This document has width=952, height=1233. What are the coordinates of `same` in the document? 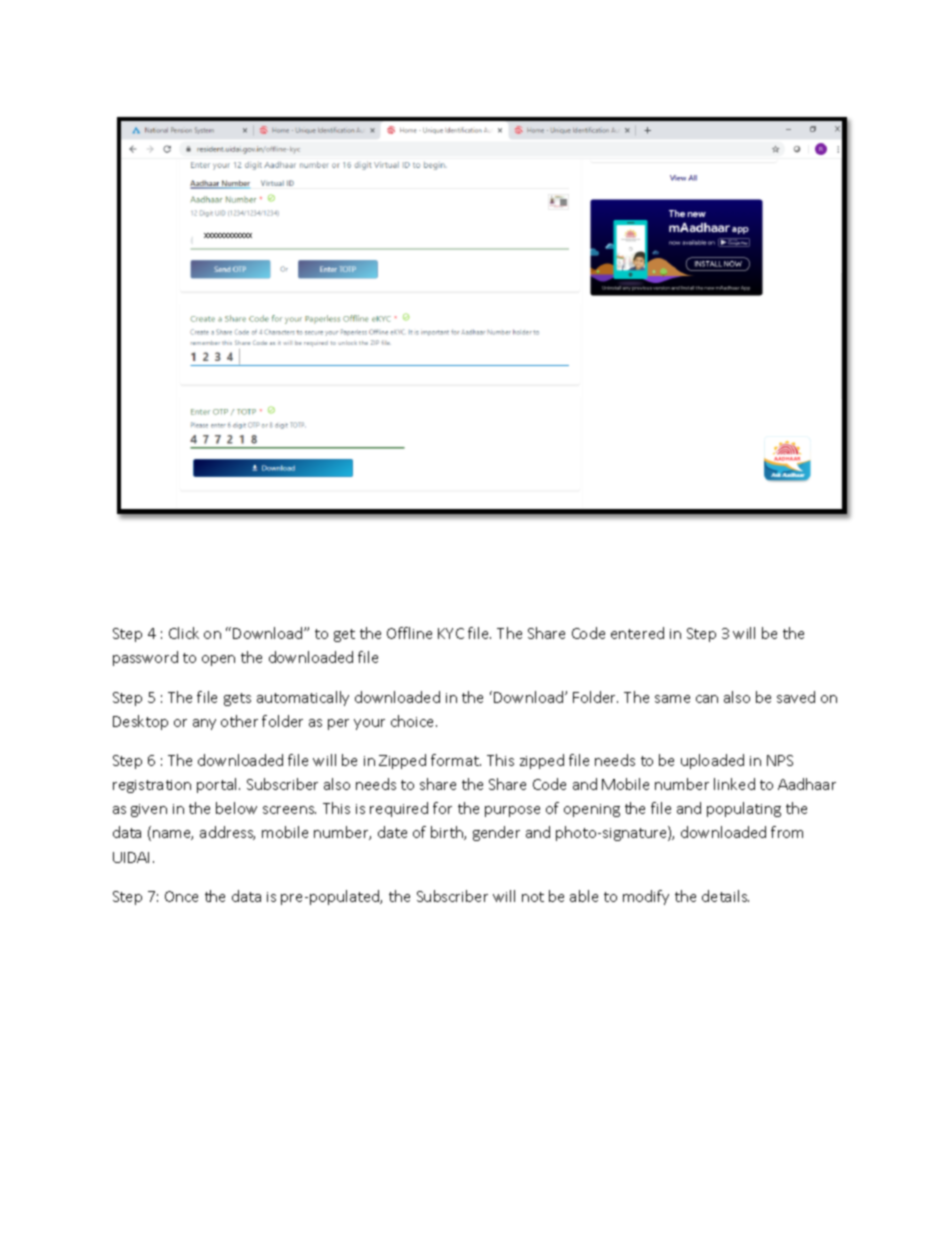 It's located at (672, 699).
